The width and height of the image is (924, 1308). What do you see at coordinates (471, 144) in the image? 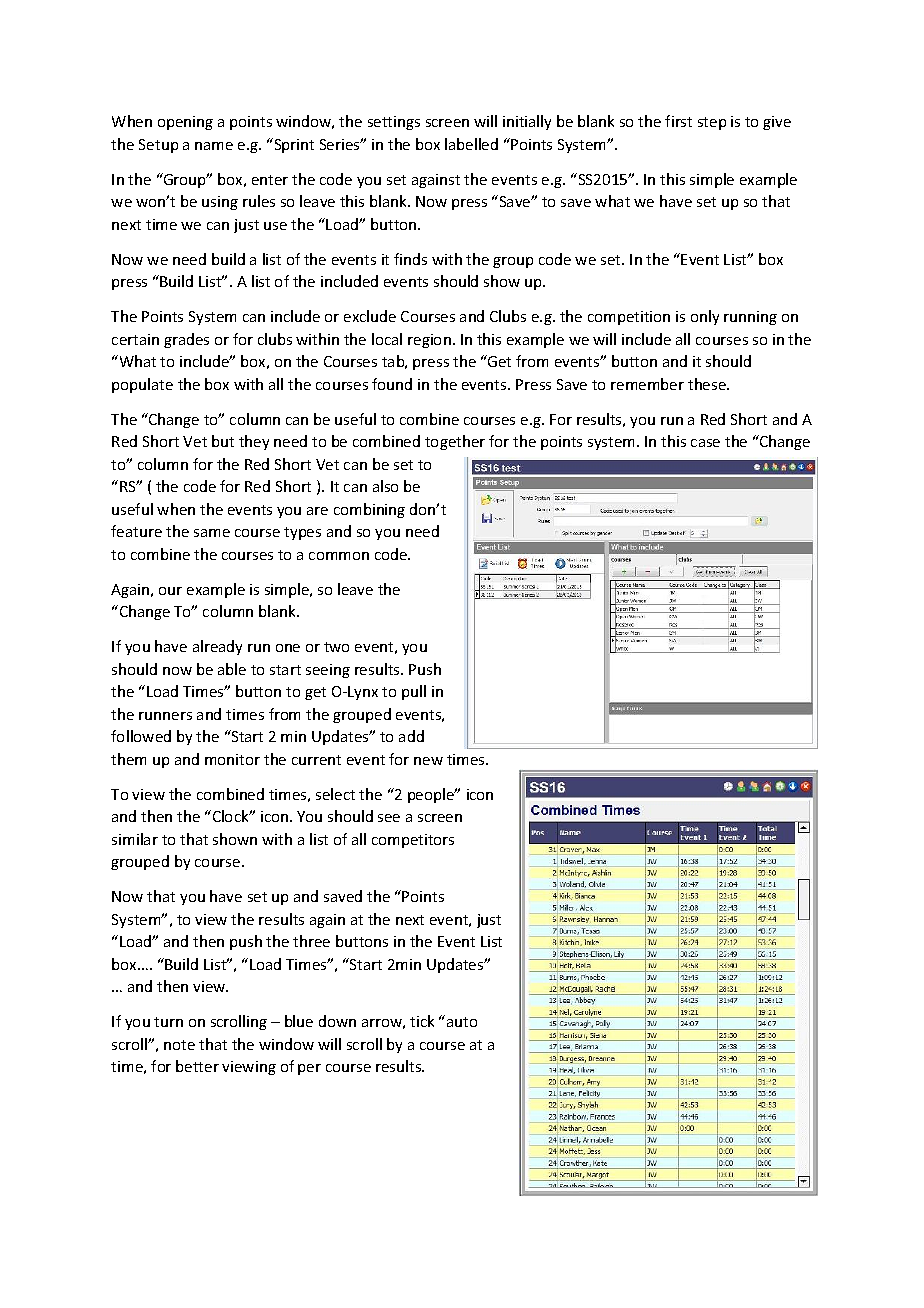
I see `labelled` at bounding box center [471, 144].
